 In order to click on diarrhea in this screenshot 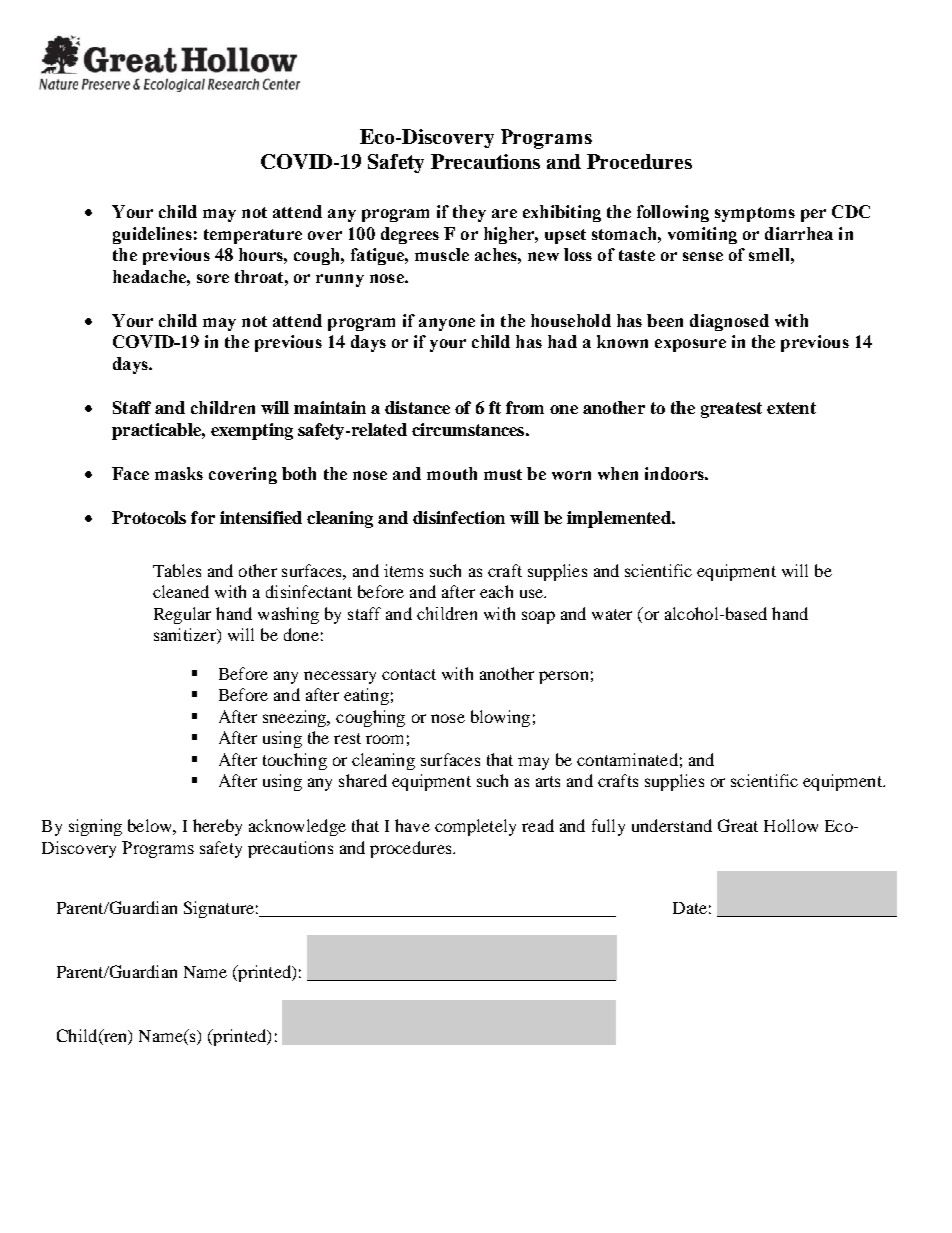, I will do `click(799, 233)`.
